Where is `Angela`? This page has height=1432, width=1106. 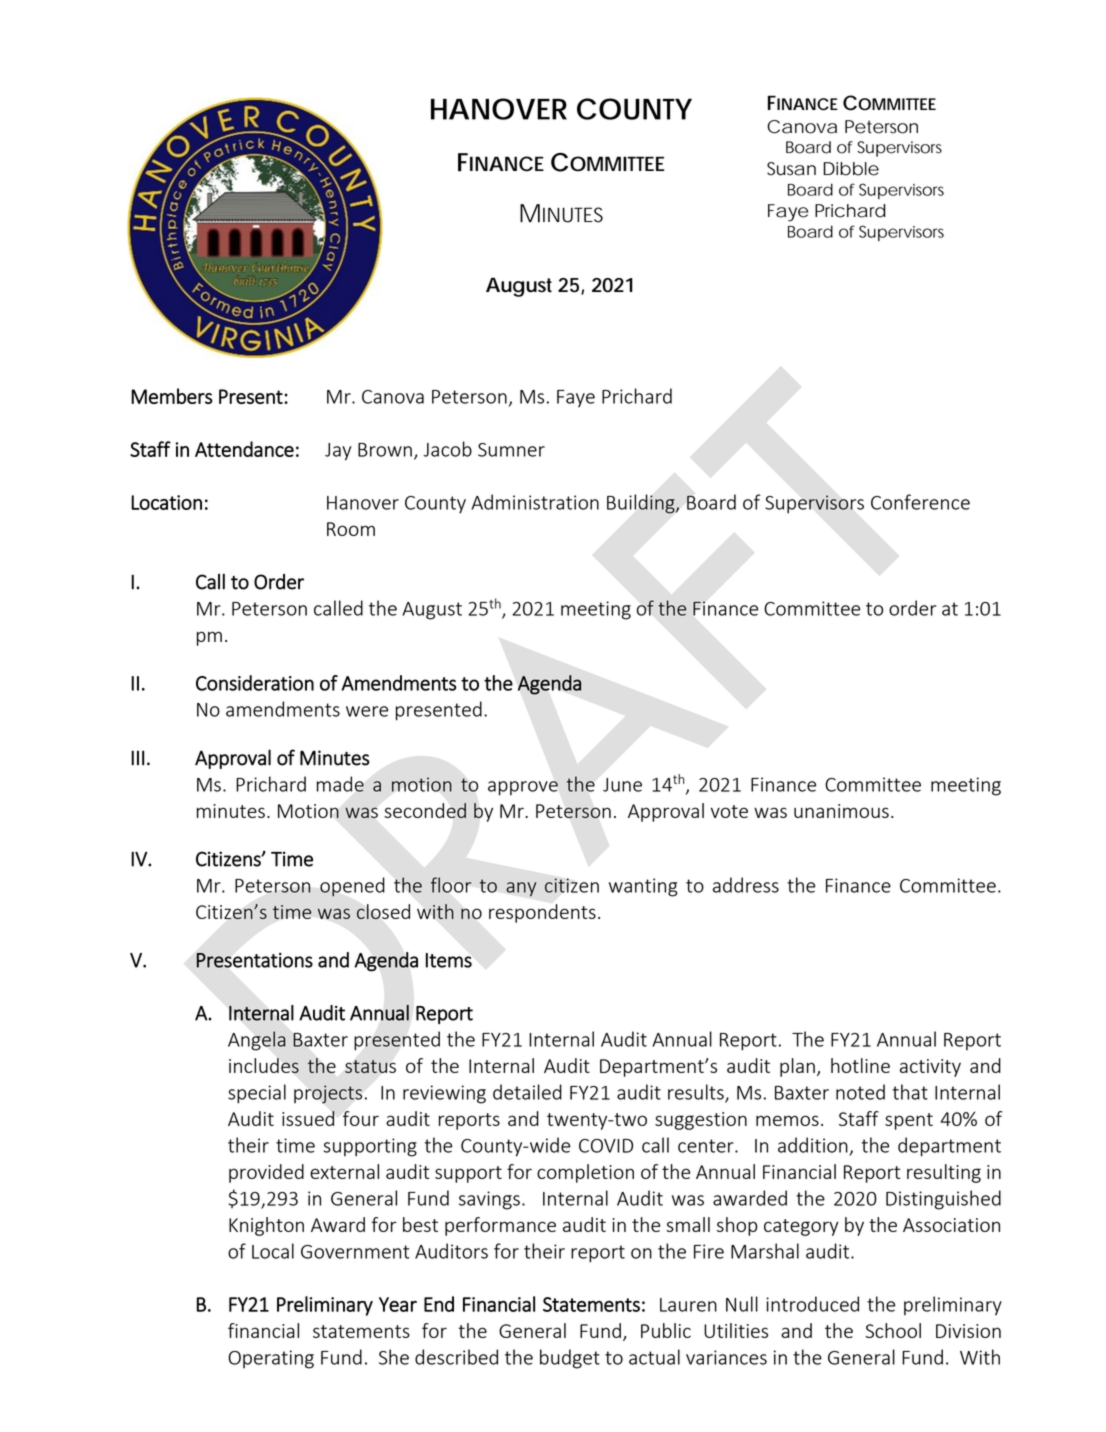 Angela is located at coordinates (257, 1041).
